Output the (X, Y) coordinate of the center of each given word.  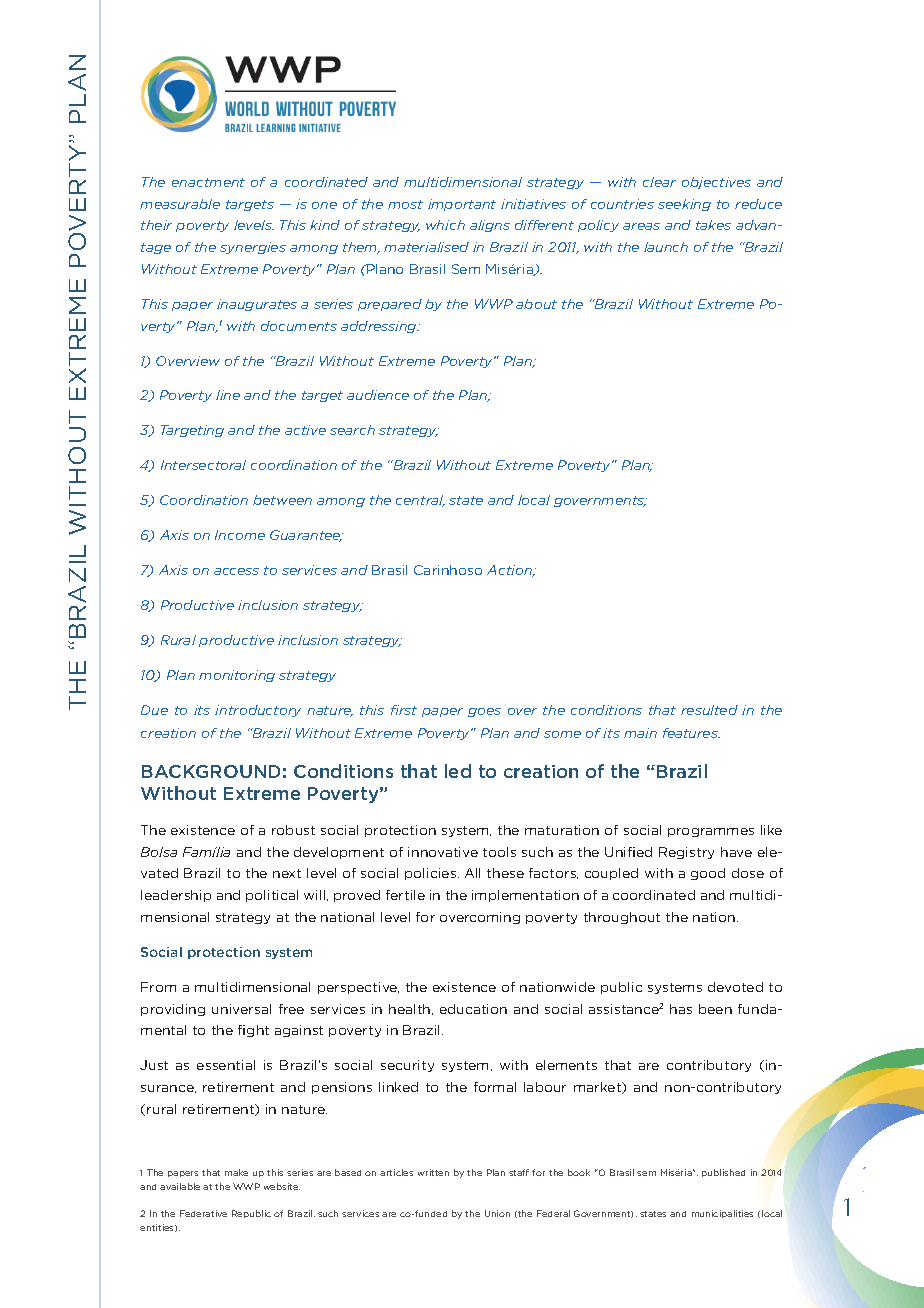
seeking (684, 205)
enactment (208, 182)
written (433, 1172)
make (236, 1172)
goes (484, 712)
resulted (709, 710)
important (462, 205)
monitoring (237, 676)
